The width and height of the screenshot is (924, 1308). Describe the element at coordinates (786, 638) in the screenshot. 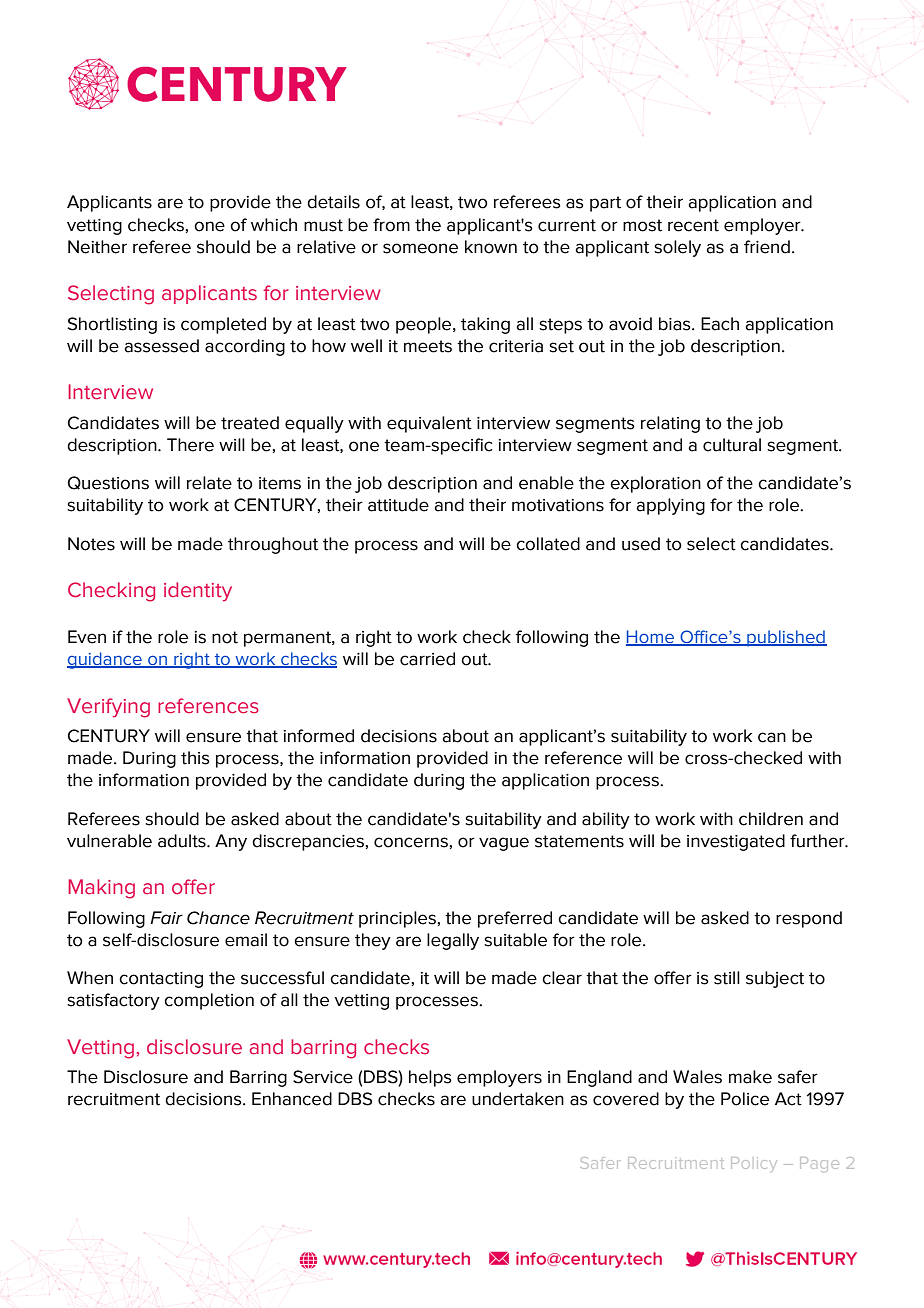

I see `published` at that location.
